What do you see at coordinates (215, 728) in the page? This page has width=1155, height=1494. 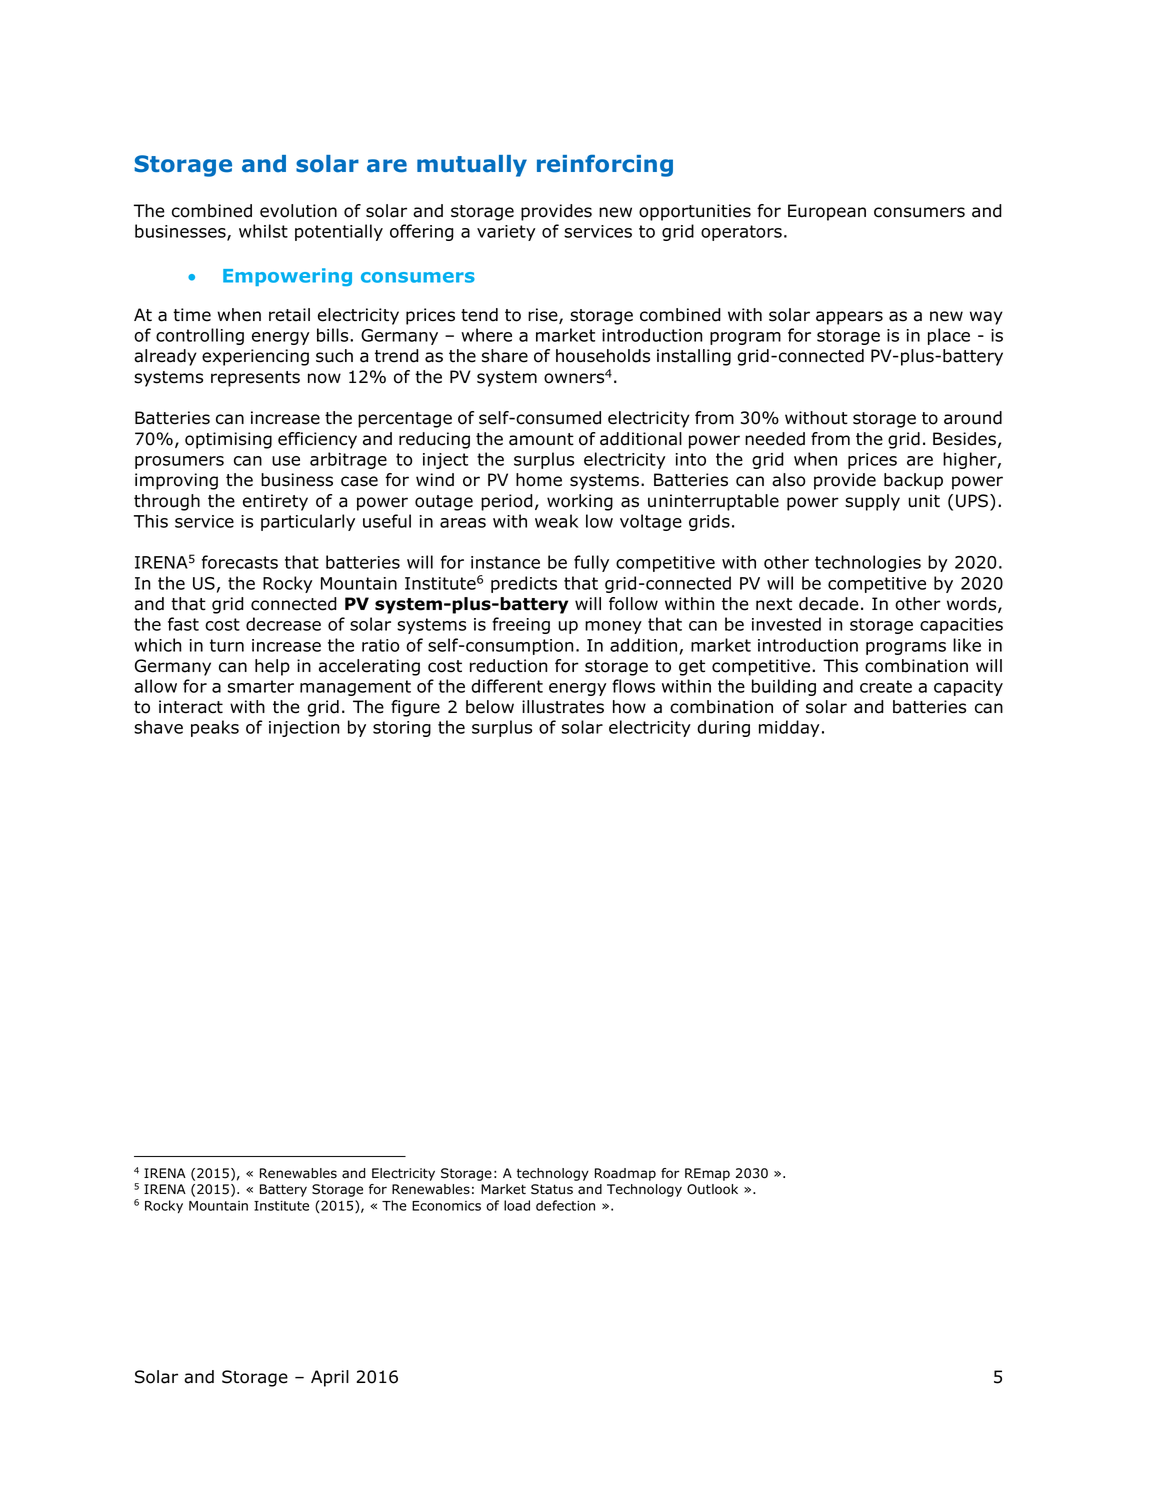 I see `peaks` at bounding box center [215, 728].
